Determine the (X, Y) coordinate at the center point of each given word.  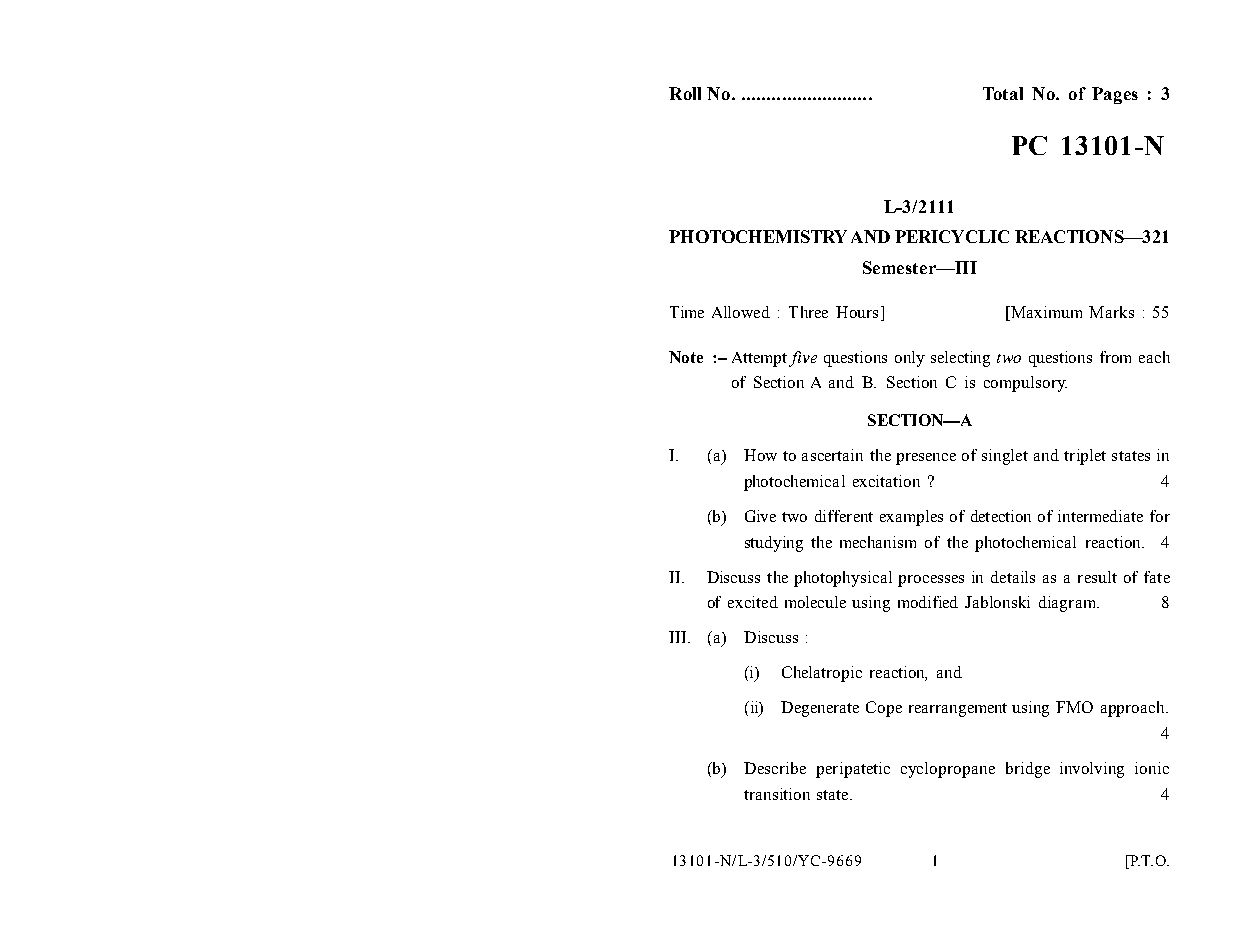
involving (1092, 770)
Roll (685, 93)
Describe (775, 768)
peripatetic (853, 770)
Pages (1115, 95)
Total (1003, 93)
